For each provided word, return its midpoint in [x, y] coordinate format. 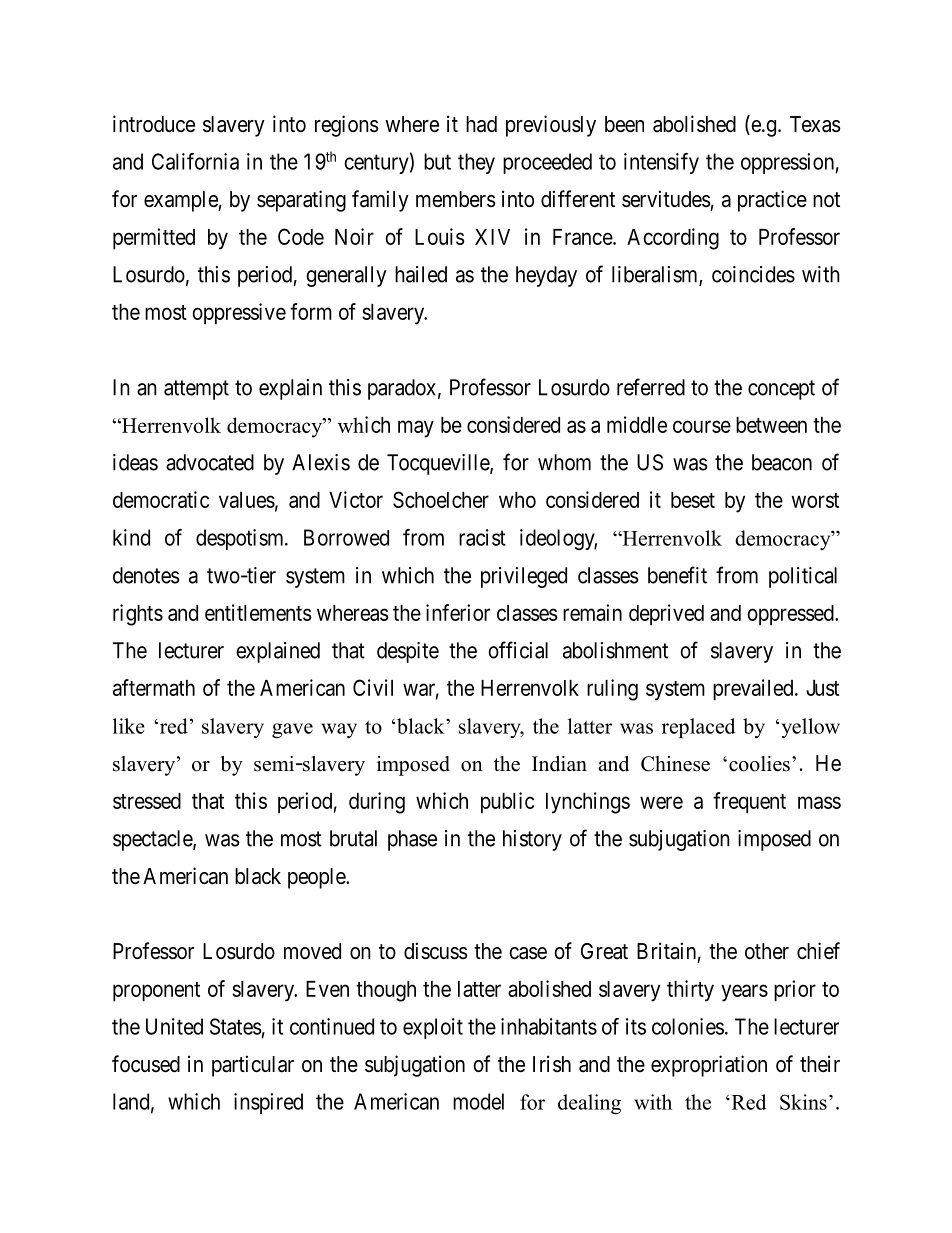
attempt [196, 390]
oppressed [791, 615]
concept [781, 390]
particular [253, 1066]
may [416, 429]
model [478, 1101]
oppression [787, 163]
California [195, 161]
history [532, 840]
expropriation [709, 1066]
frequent [749, 803]
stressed [147, 801]
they [476, 163]
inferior [458, 612]
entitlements [258, 612]
